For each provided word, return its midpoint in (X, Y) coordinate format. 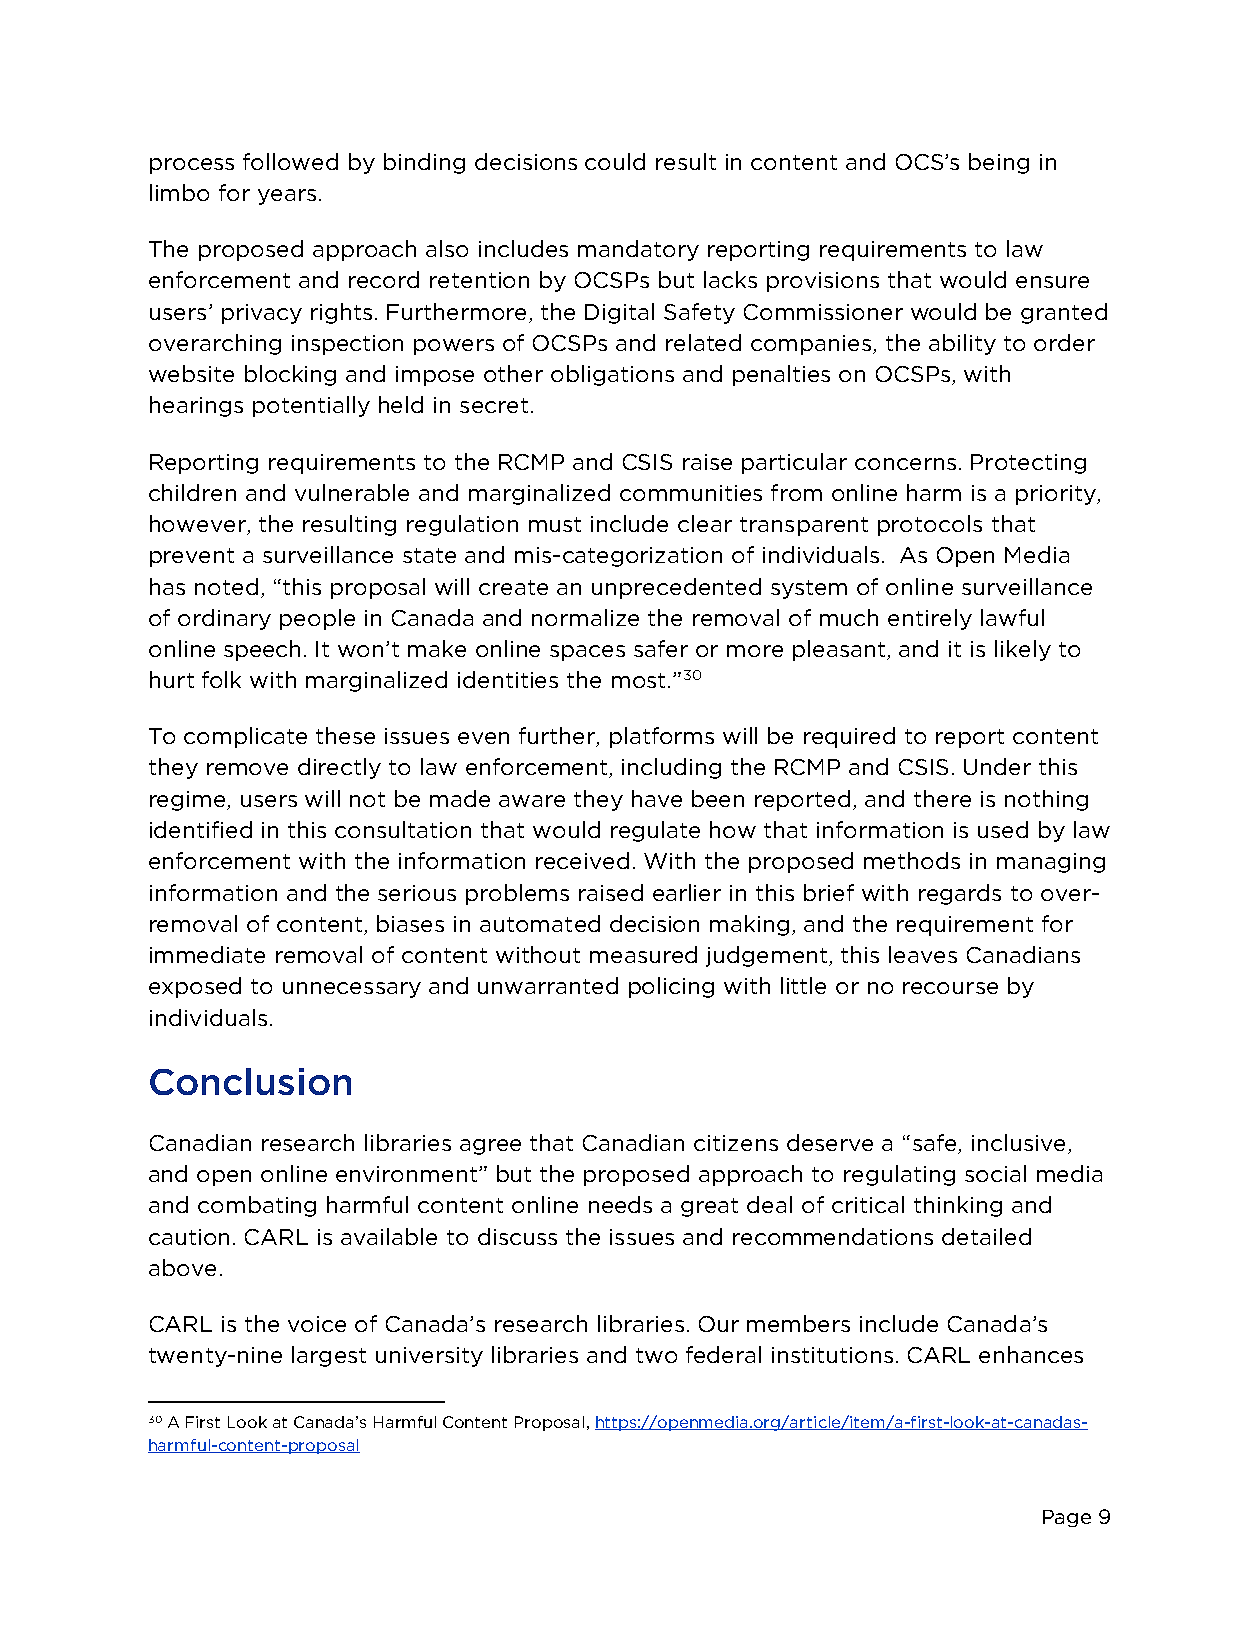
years (287, 197)
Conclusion (250, 1081)
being (999, 163)
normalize (585, 617)
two (656, 1355)
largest (329, 1356)
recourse (950, 988)
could (615, 161)
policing (671, 987)
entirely (930, 619)
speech (262, 650)
